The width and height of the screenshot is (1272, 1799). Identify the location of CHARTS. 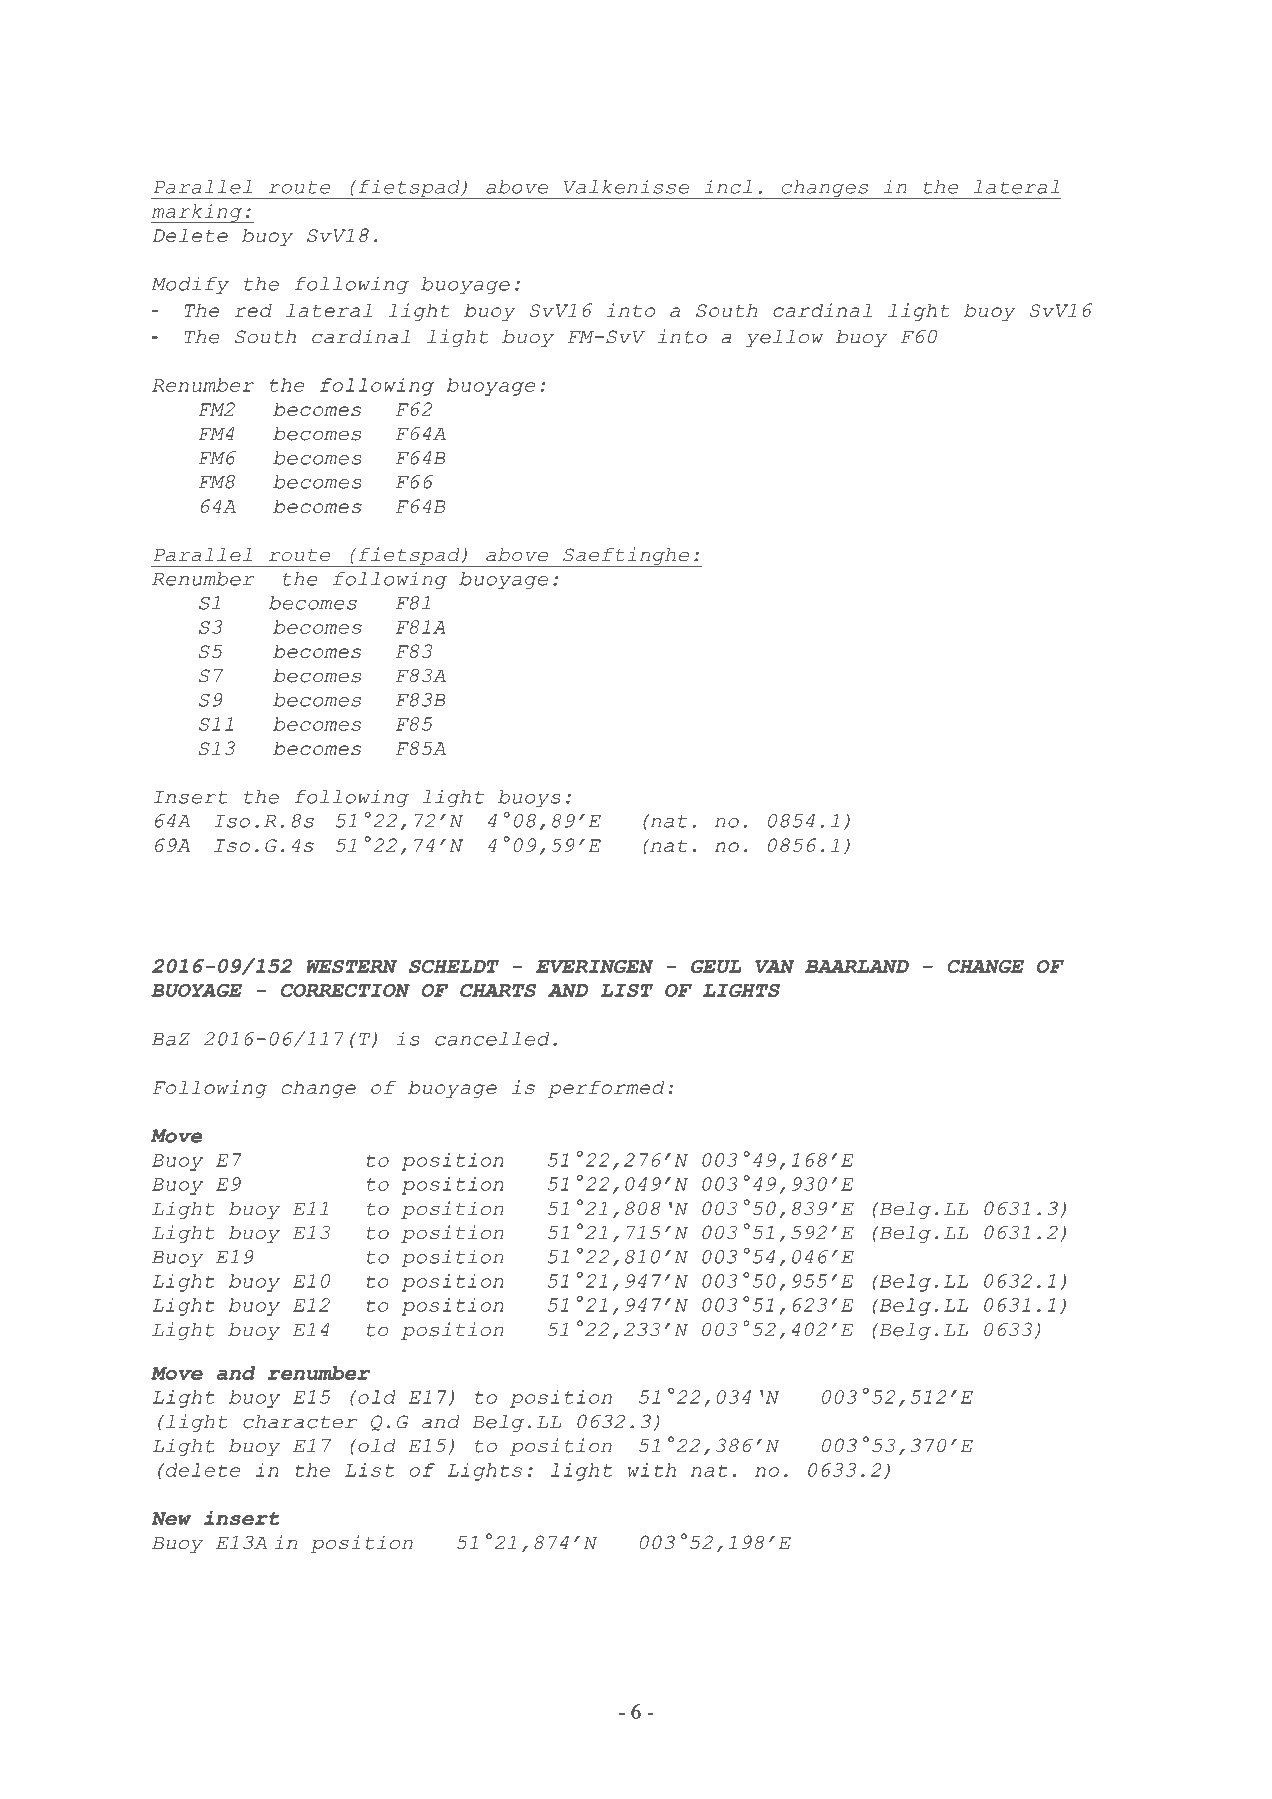
(498, 990).
